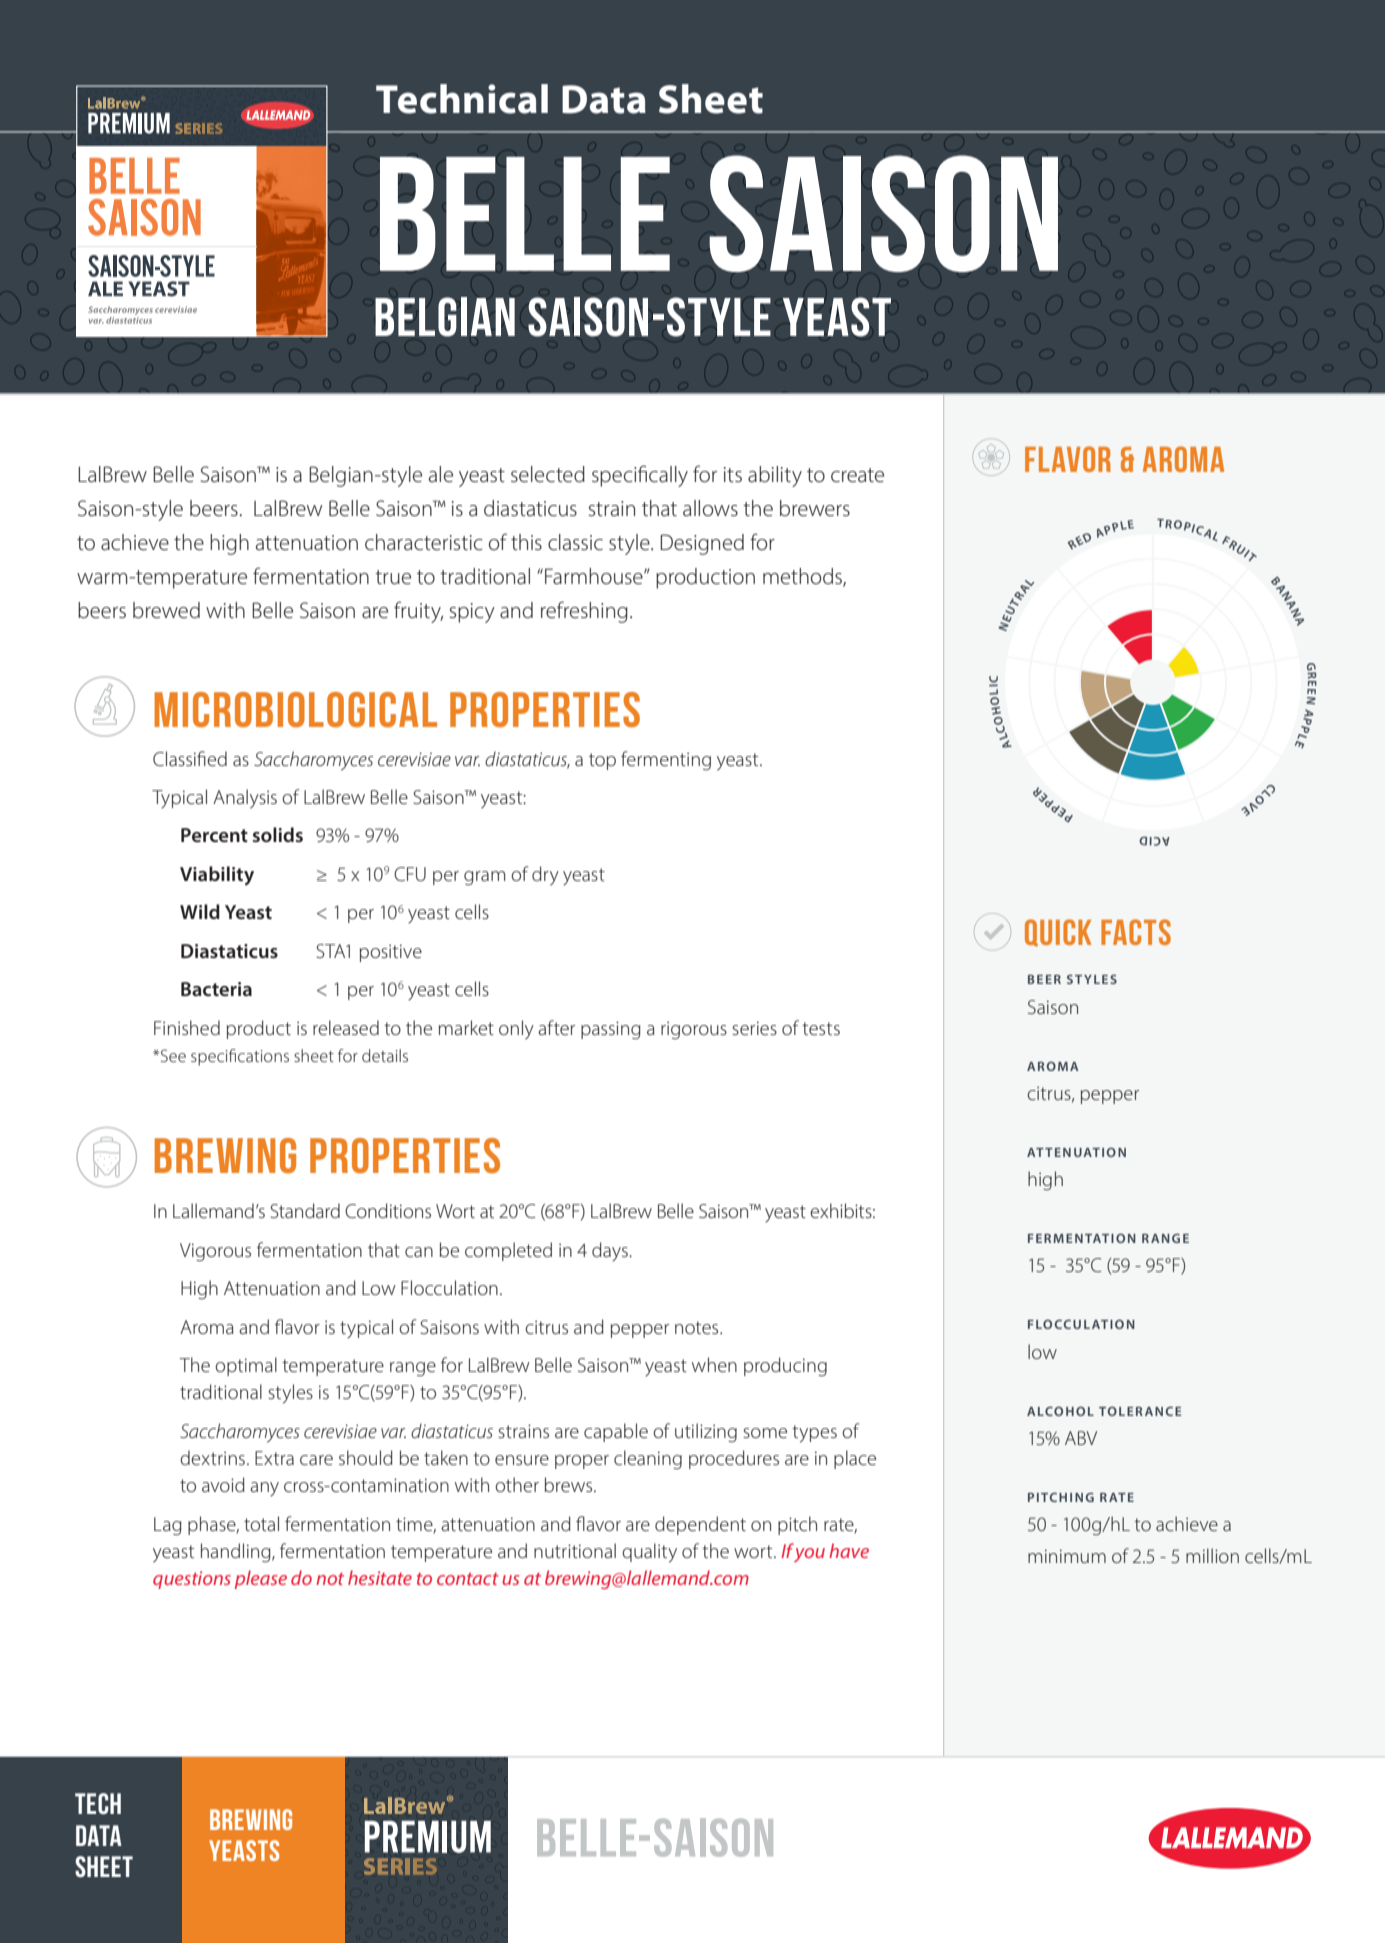 The image size is (1385, 1943). I want to click on allows, so click(710, 508).
